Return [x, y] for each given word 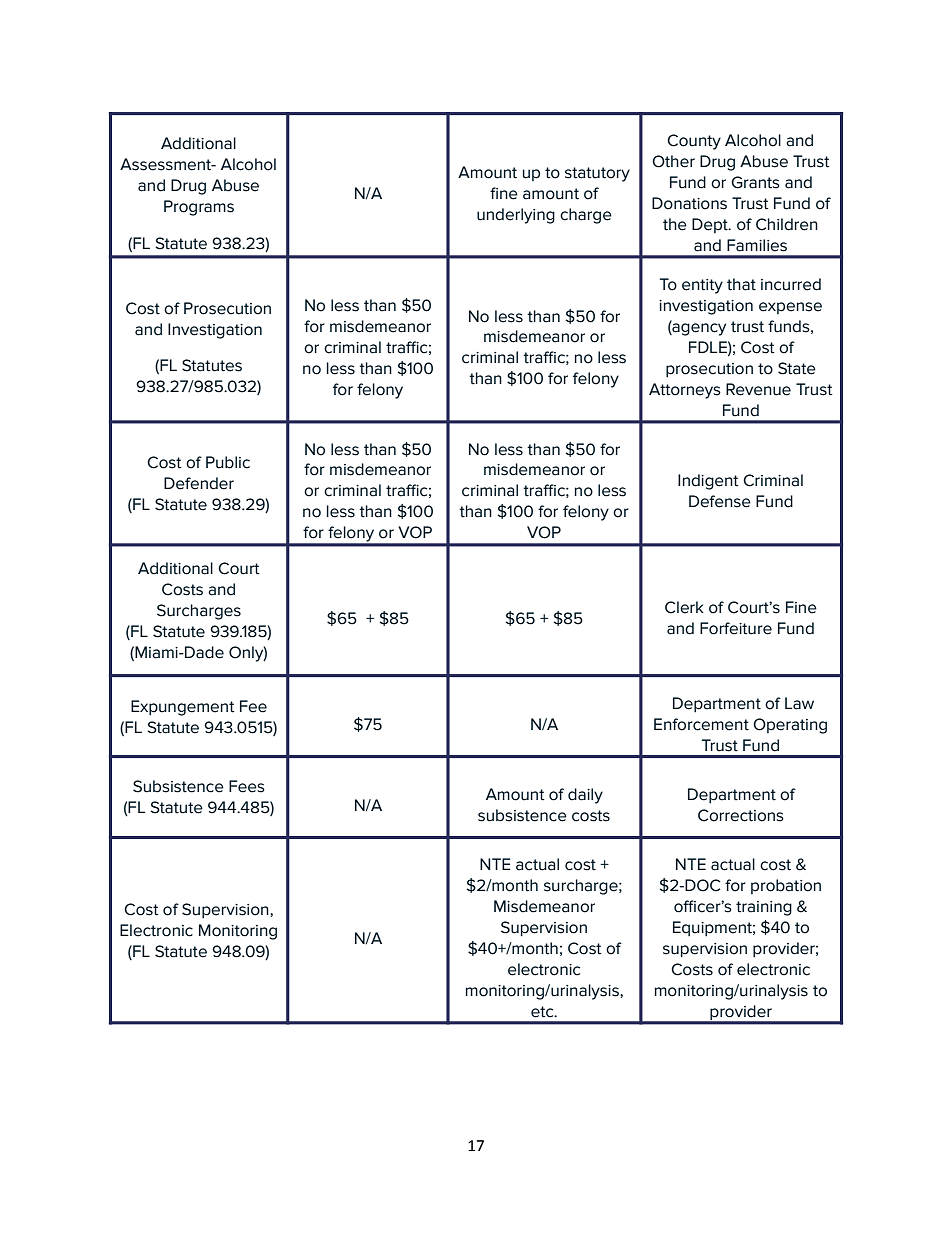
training [764, 908]
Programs [199, 208]
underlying [516, 216]
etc [543, 1012]
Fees [247, 786]
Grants [755, 182]
